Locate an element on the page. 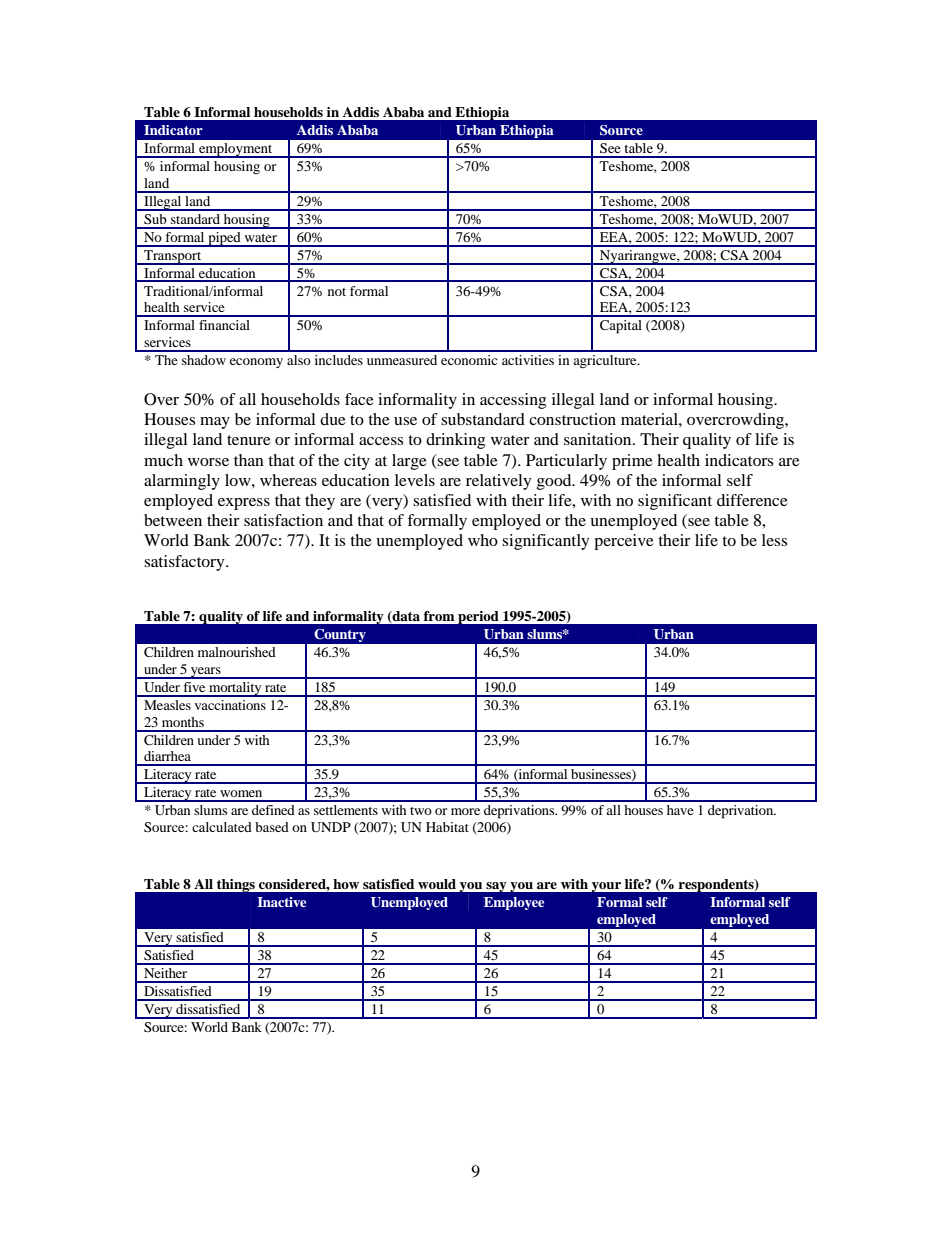  employment is located at coordinates (236, 150).
